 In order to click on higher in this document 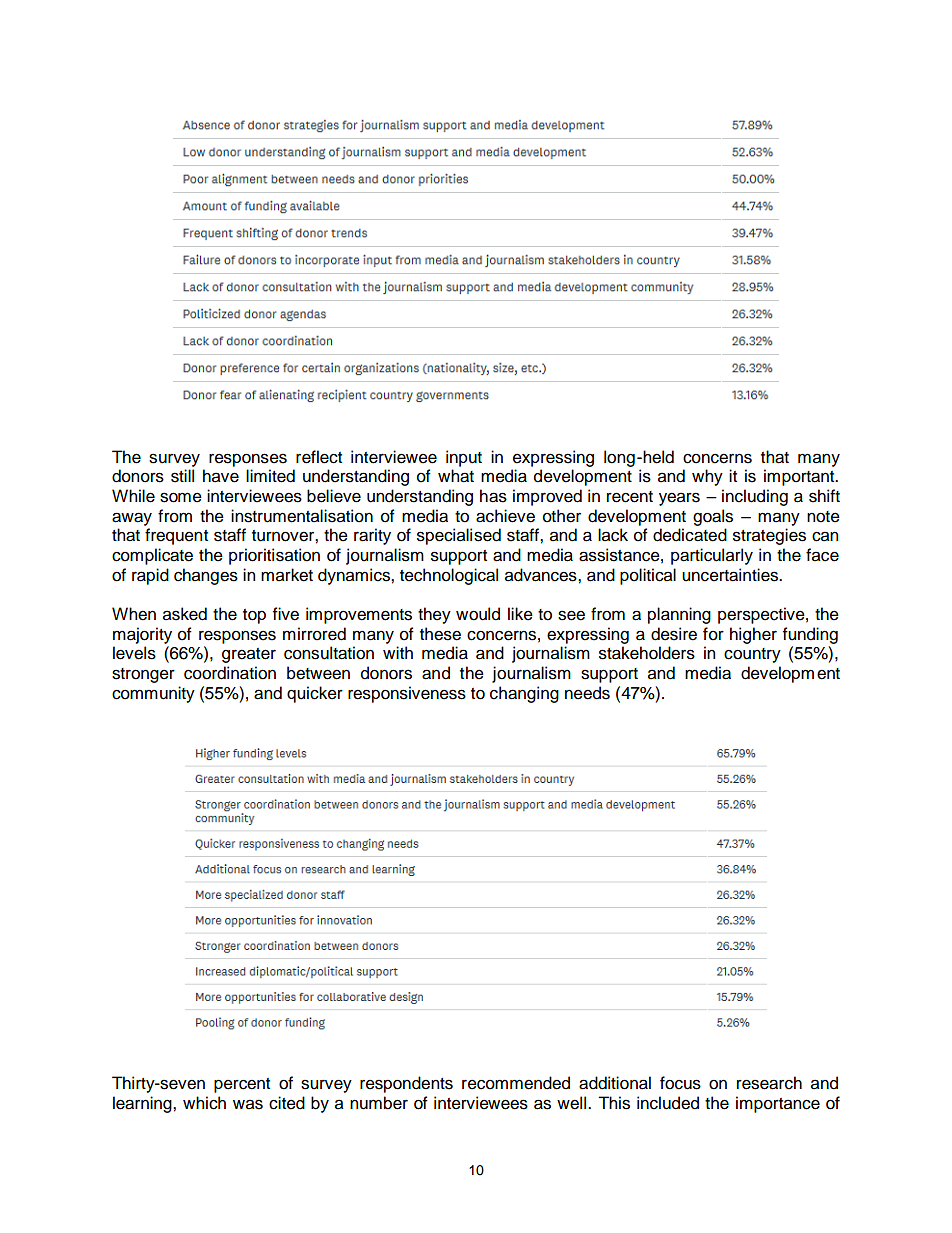, I will do `click(753, 635)`.
